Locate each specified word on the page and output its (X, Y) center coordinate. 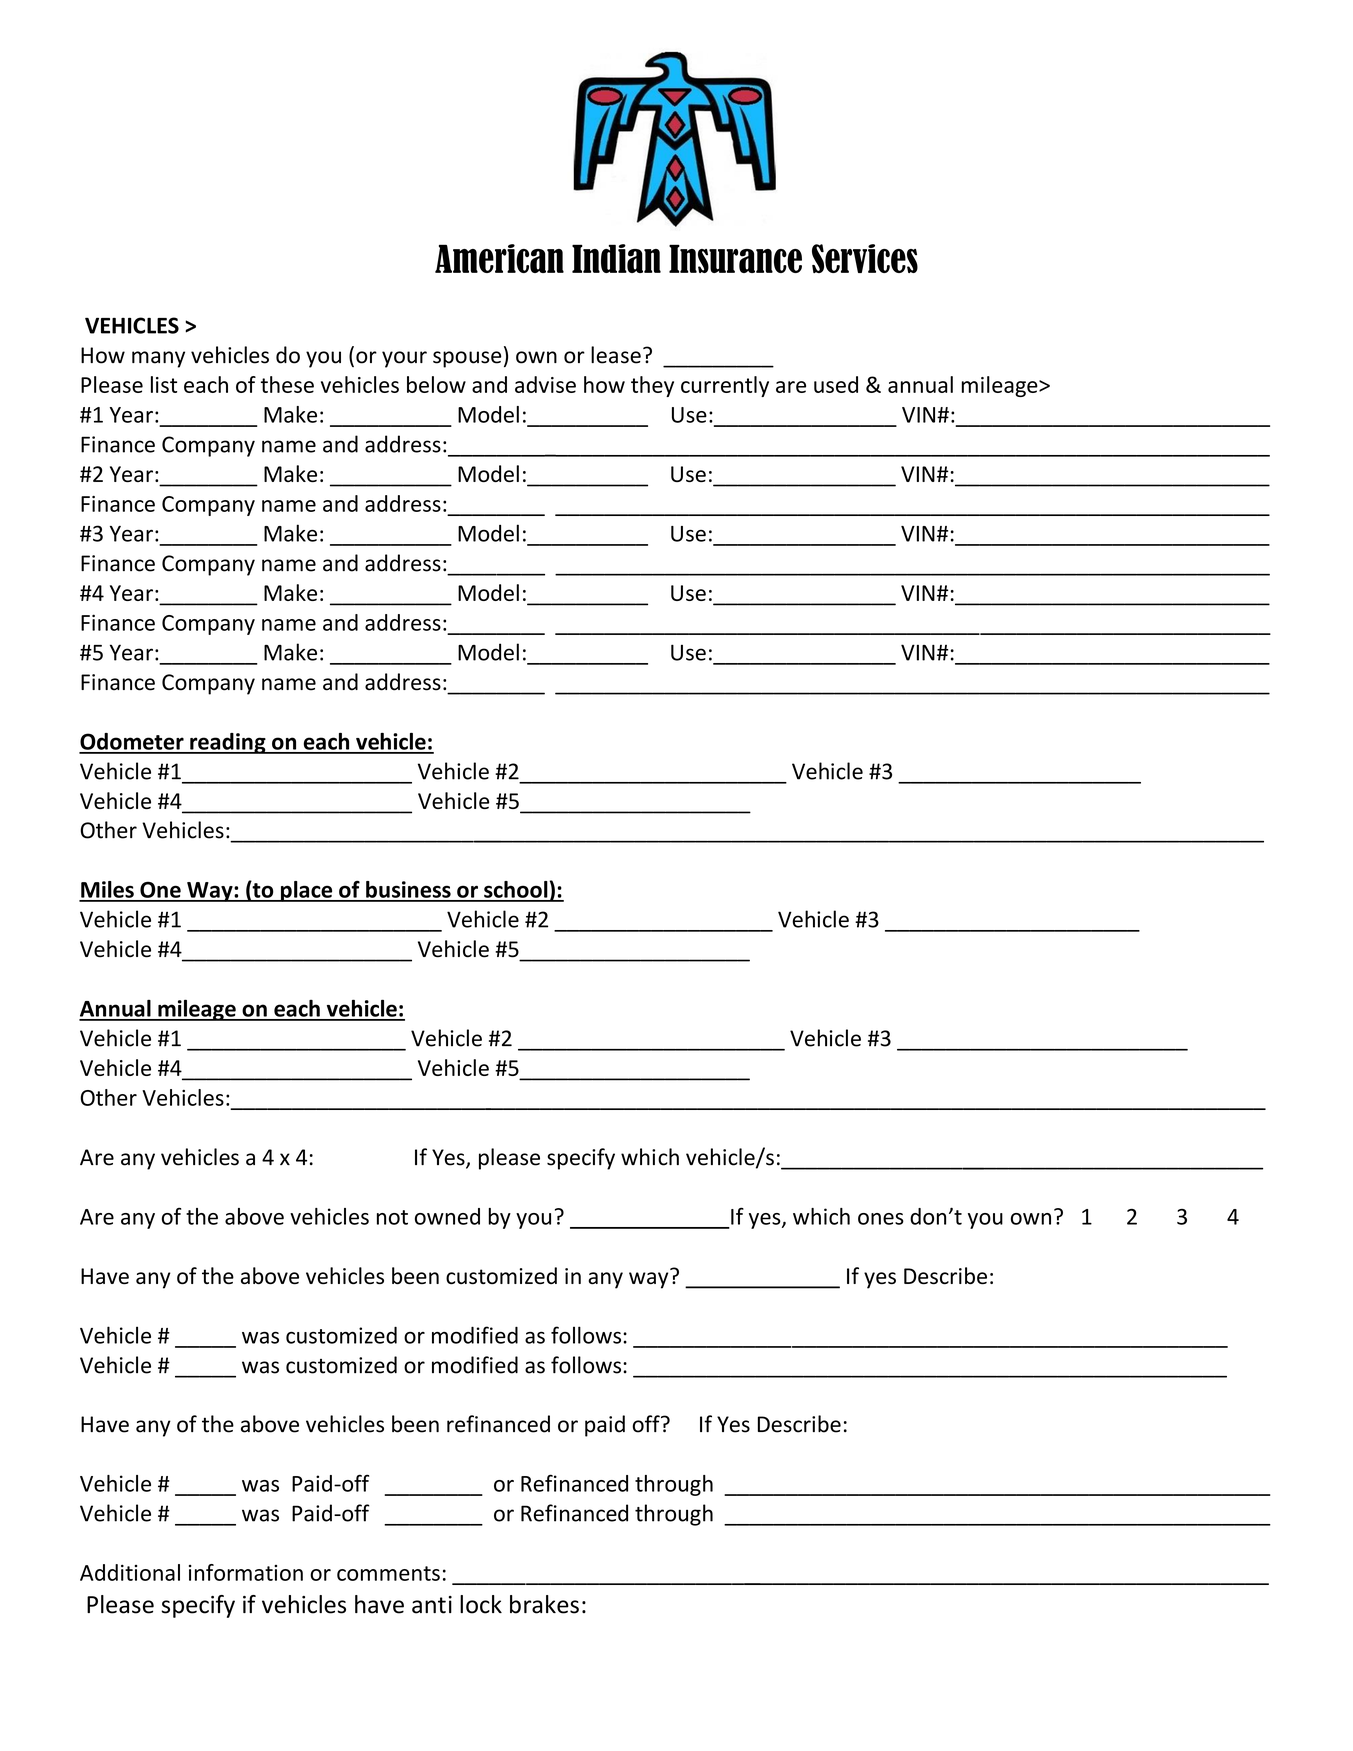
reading (228, 743)
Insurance (735, 258)
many (158, 359)
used (836, 384)
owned (447, 1216)
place (307, 891)
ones (881, 1219)
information (246, 1572)
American (499, 258)
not (392, 1217)
